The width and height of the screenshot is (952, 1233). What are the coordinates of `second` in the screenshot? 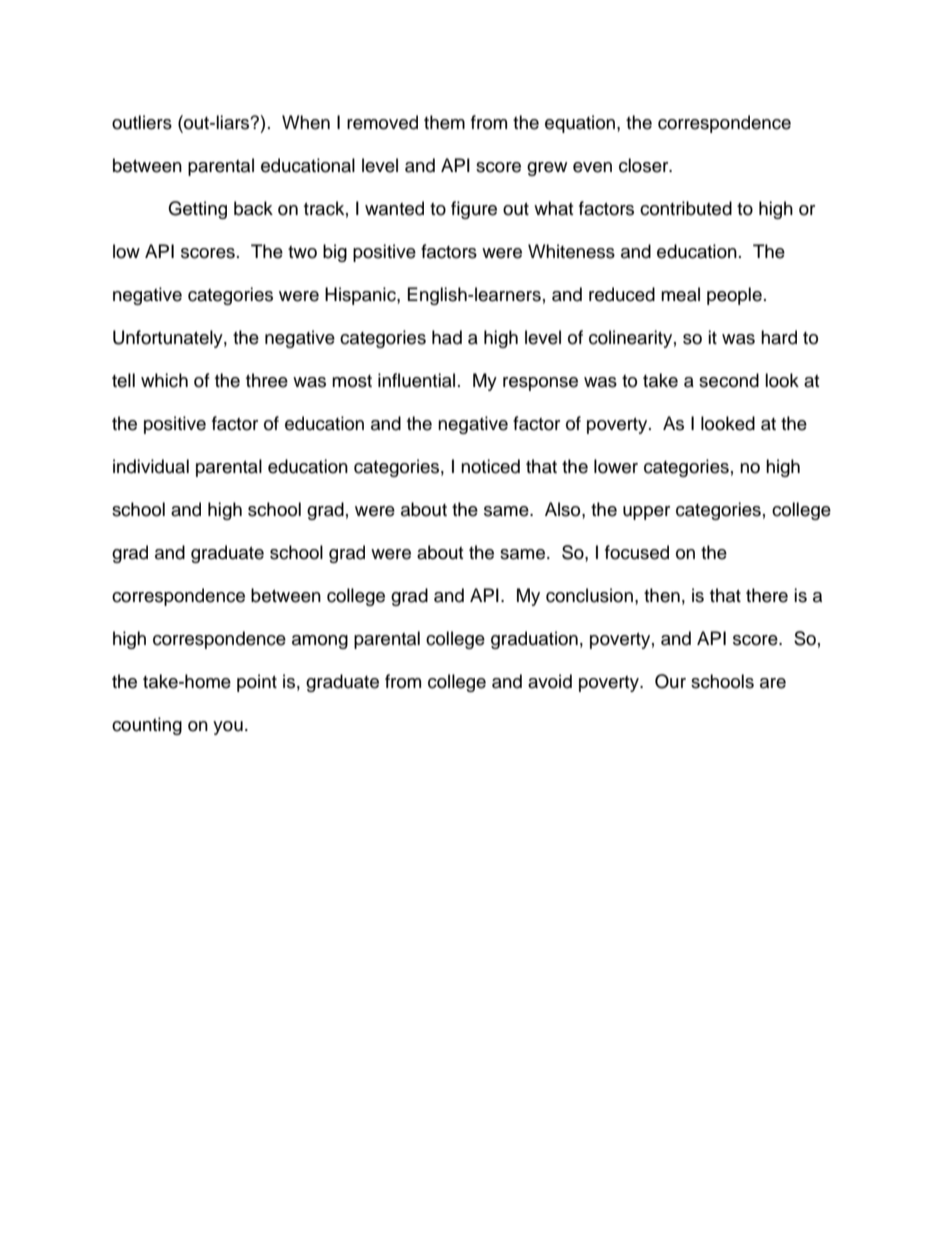 It's located at (729, 380).
